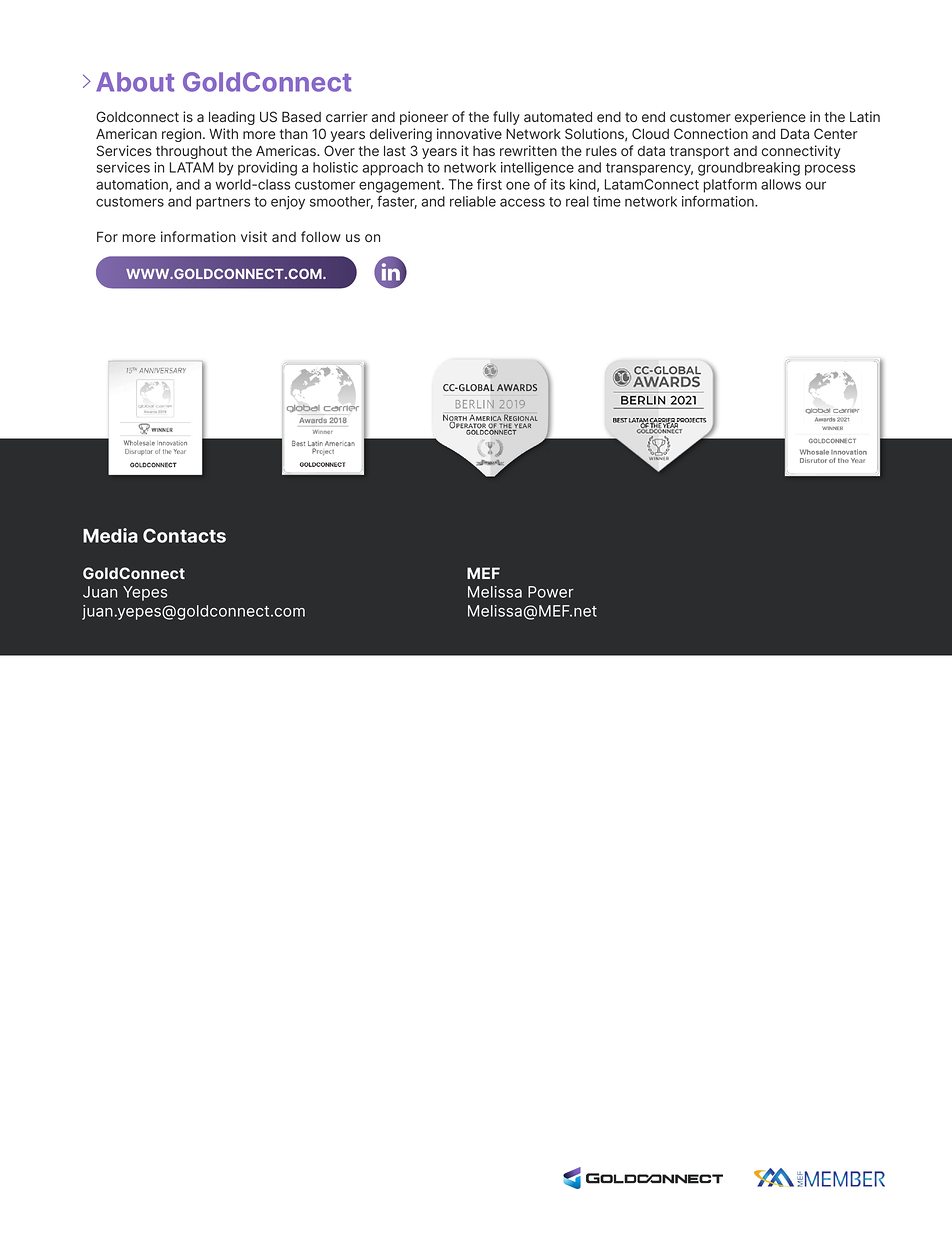 The width and height of the screenshot is (952, 1233). I want to click on Power, so click(551, 592).
